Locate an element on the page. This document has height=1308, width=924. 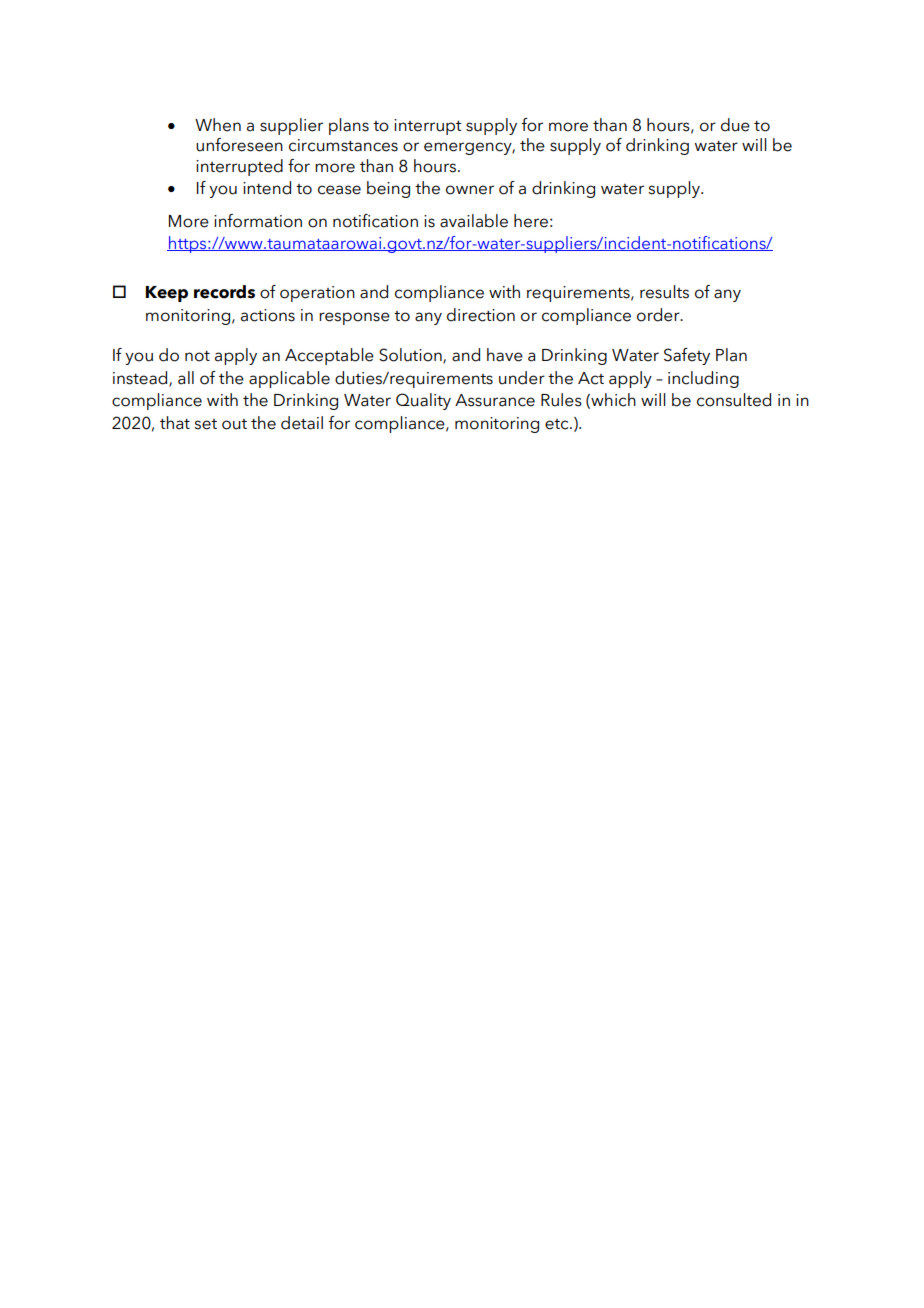
due is located at coordinates (735, 125).
